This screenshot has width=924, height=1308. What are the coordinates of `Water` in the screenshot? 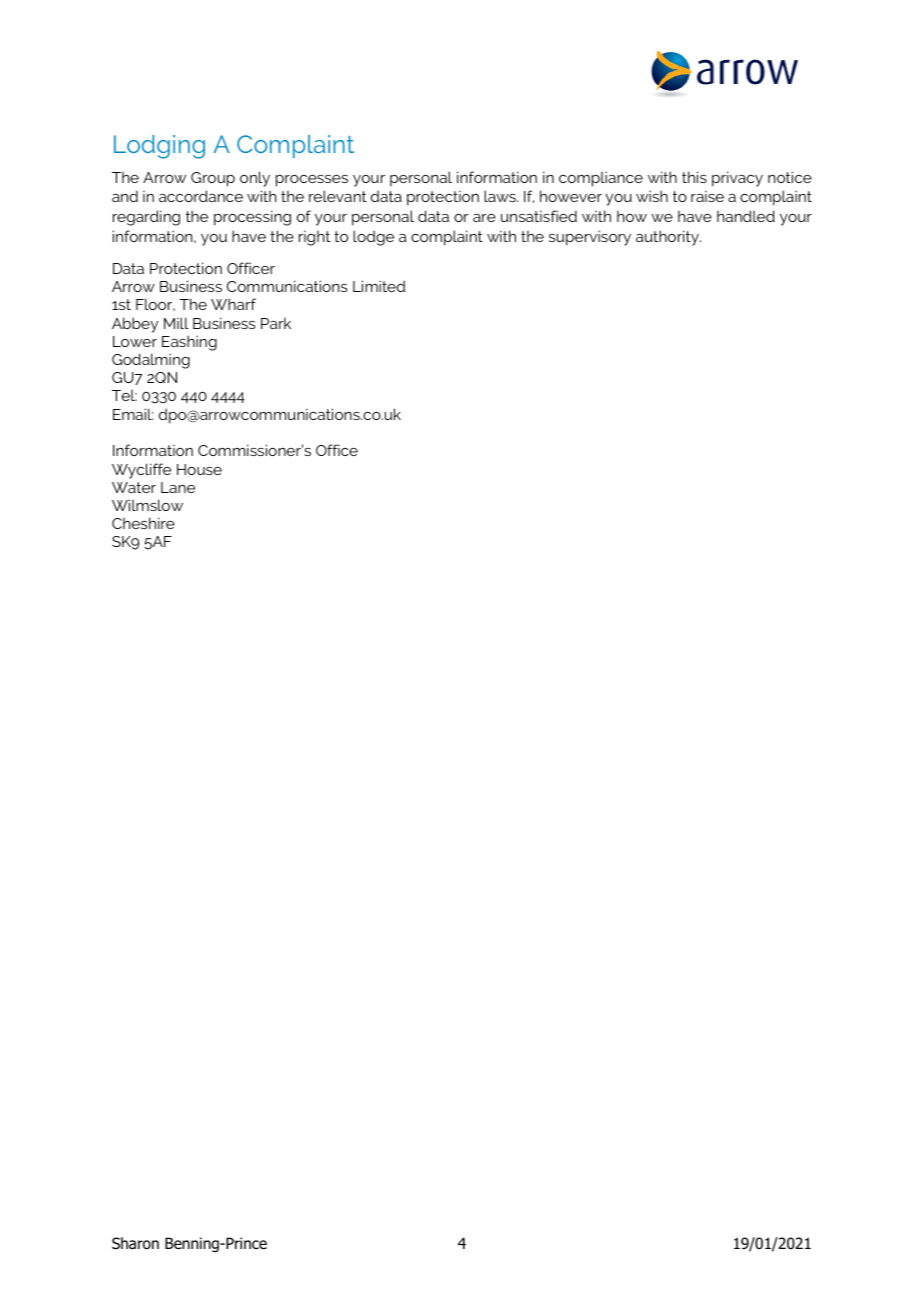 It's located at (134, 487).
